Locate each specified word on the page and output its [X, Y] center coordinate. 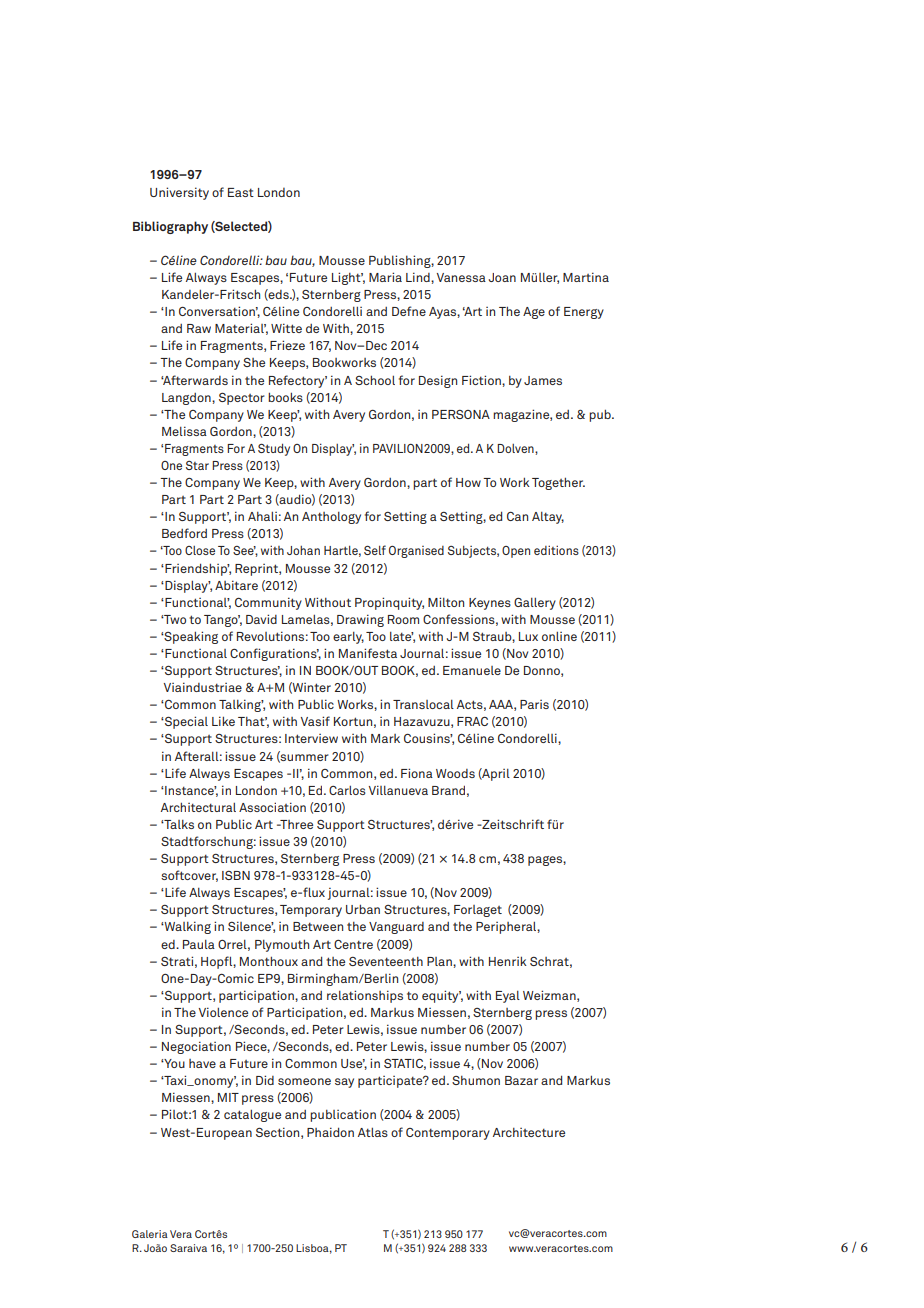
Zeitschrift [512, 824]
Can [517, 516]
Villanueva [398, 790]
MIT [228, 1097]
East [241, 192]
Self [375, 550]
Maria [385, 277]
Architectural [198, 807]
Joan [502, 277]
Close [200, 550]
